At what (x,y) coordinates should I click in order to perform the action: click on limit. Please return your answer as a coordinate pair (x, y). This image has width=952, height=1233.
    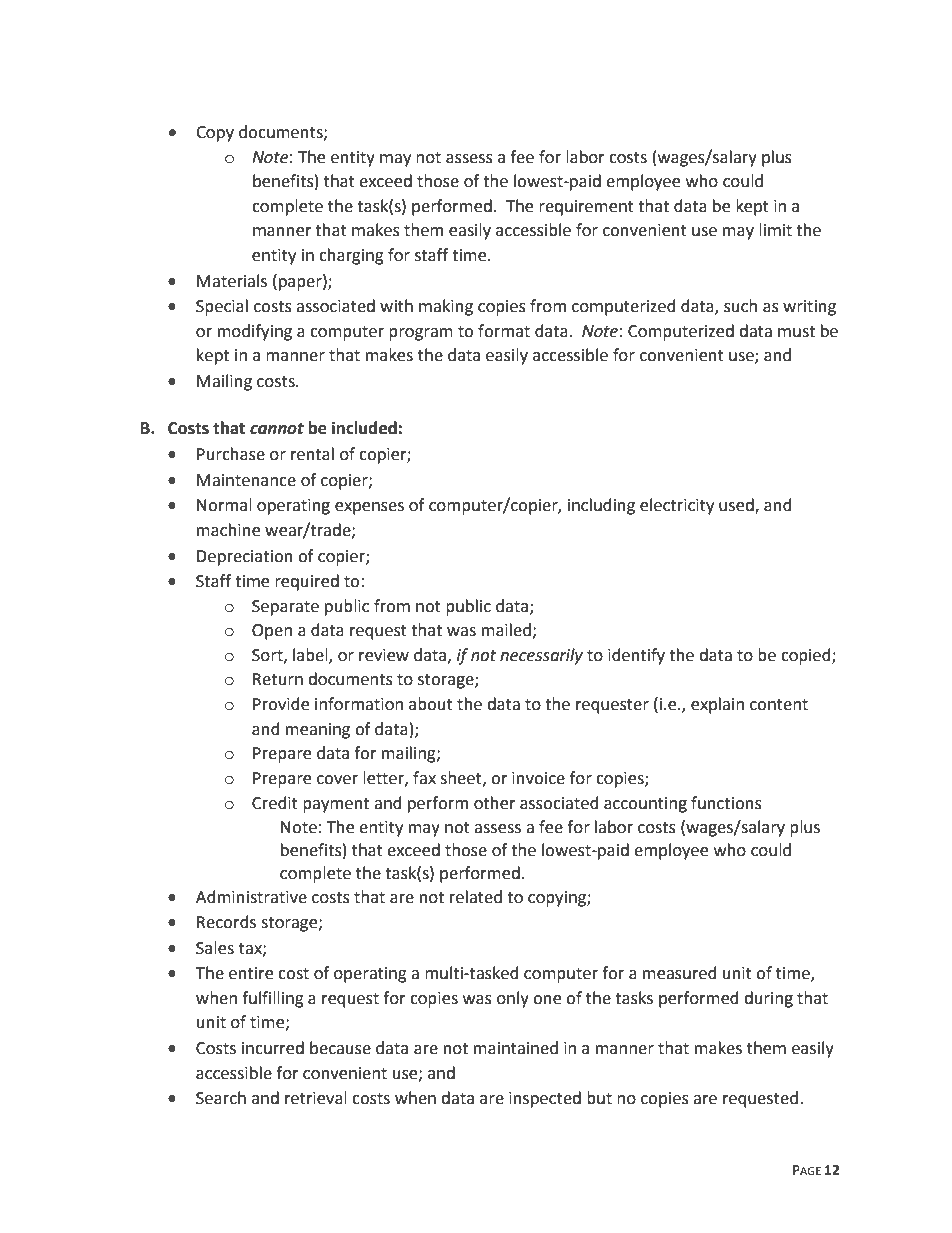
    Looking at the image, I should click on (775, 230).
